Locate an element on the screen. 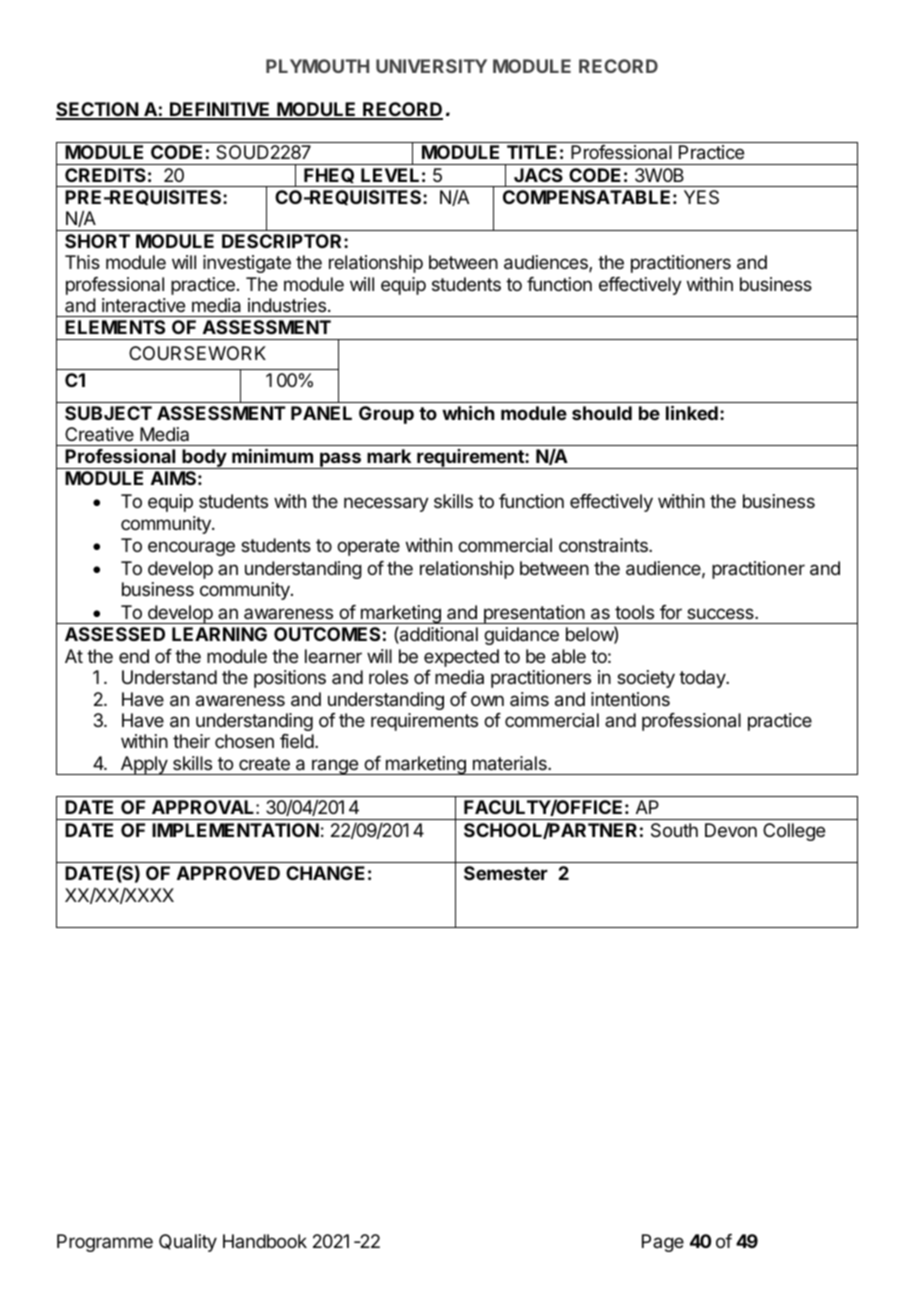  DEFINITIVE is located at coordinates (220, 110).
